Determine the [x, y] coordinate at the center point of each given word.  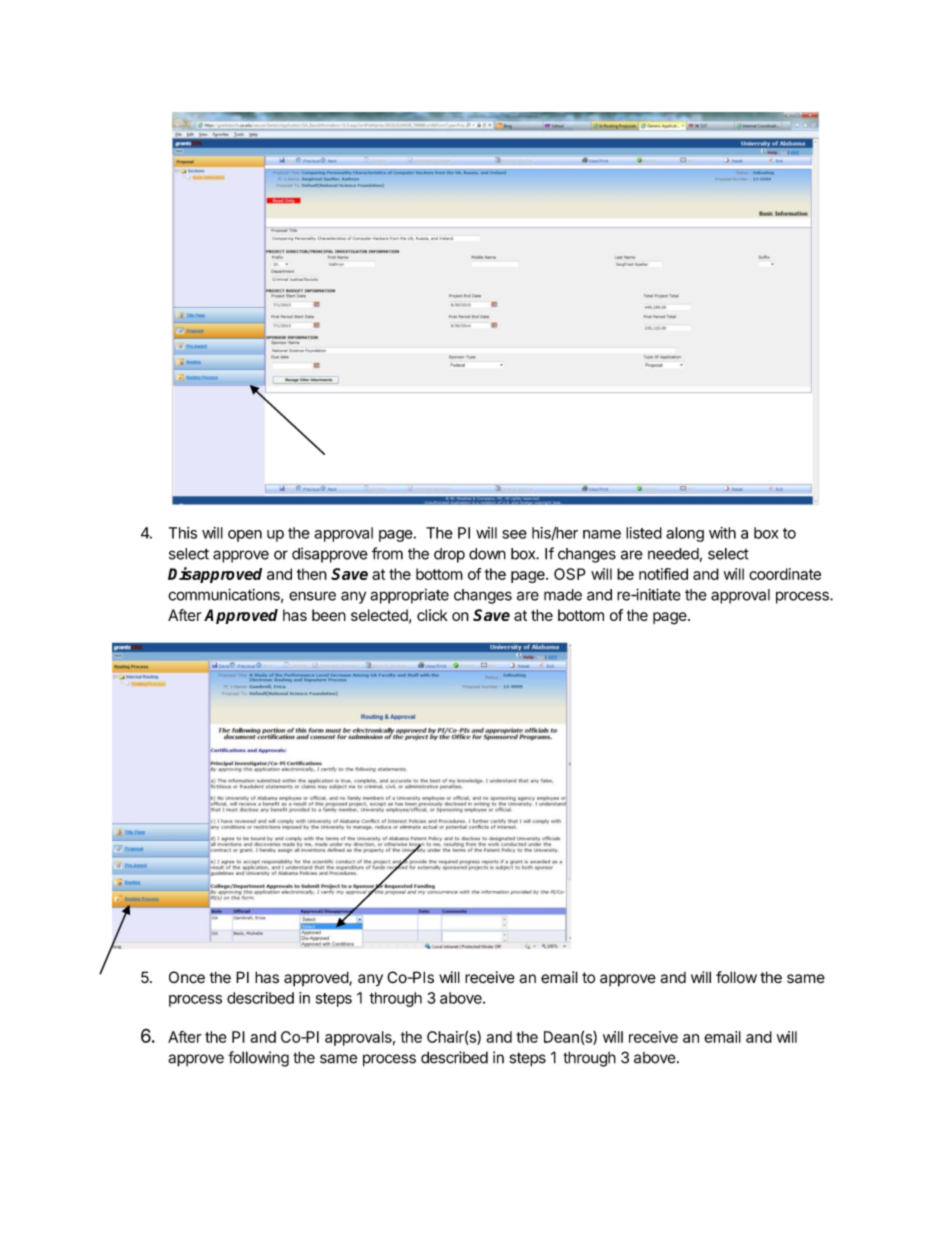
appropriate [409, 596]
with [722, 533]
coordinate [785, 574]
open [245, 536]
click [432, 615]
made [563, 595]
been [329, 615]
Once [187, 977]
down [487, 554]
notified [663, 574]
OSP [569, 574]
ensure [312, 596]
